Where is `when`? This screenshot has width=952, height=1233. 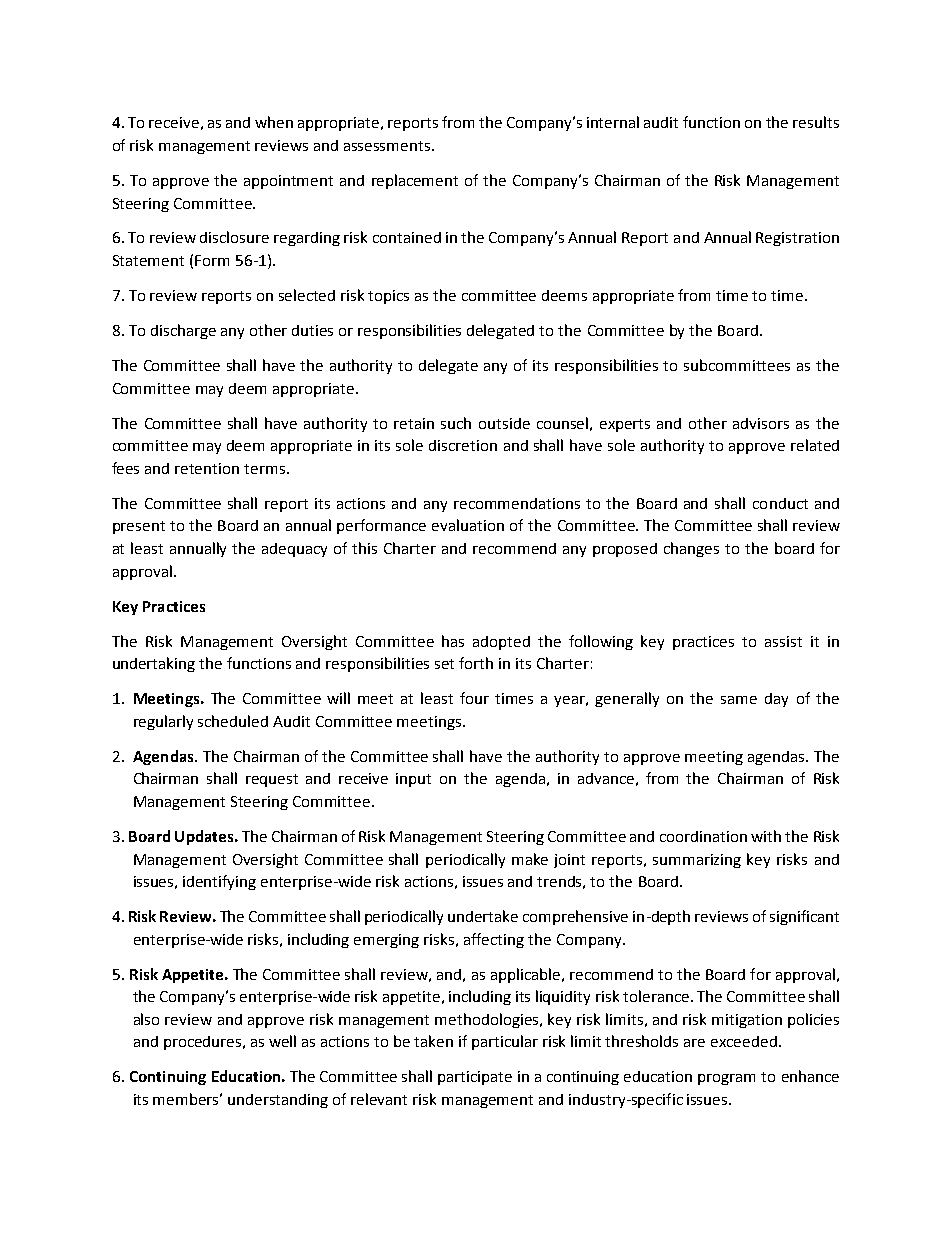 when is located at coordinates (274, 122).
